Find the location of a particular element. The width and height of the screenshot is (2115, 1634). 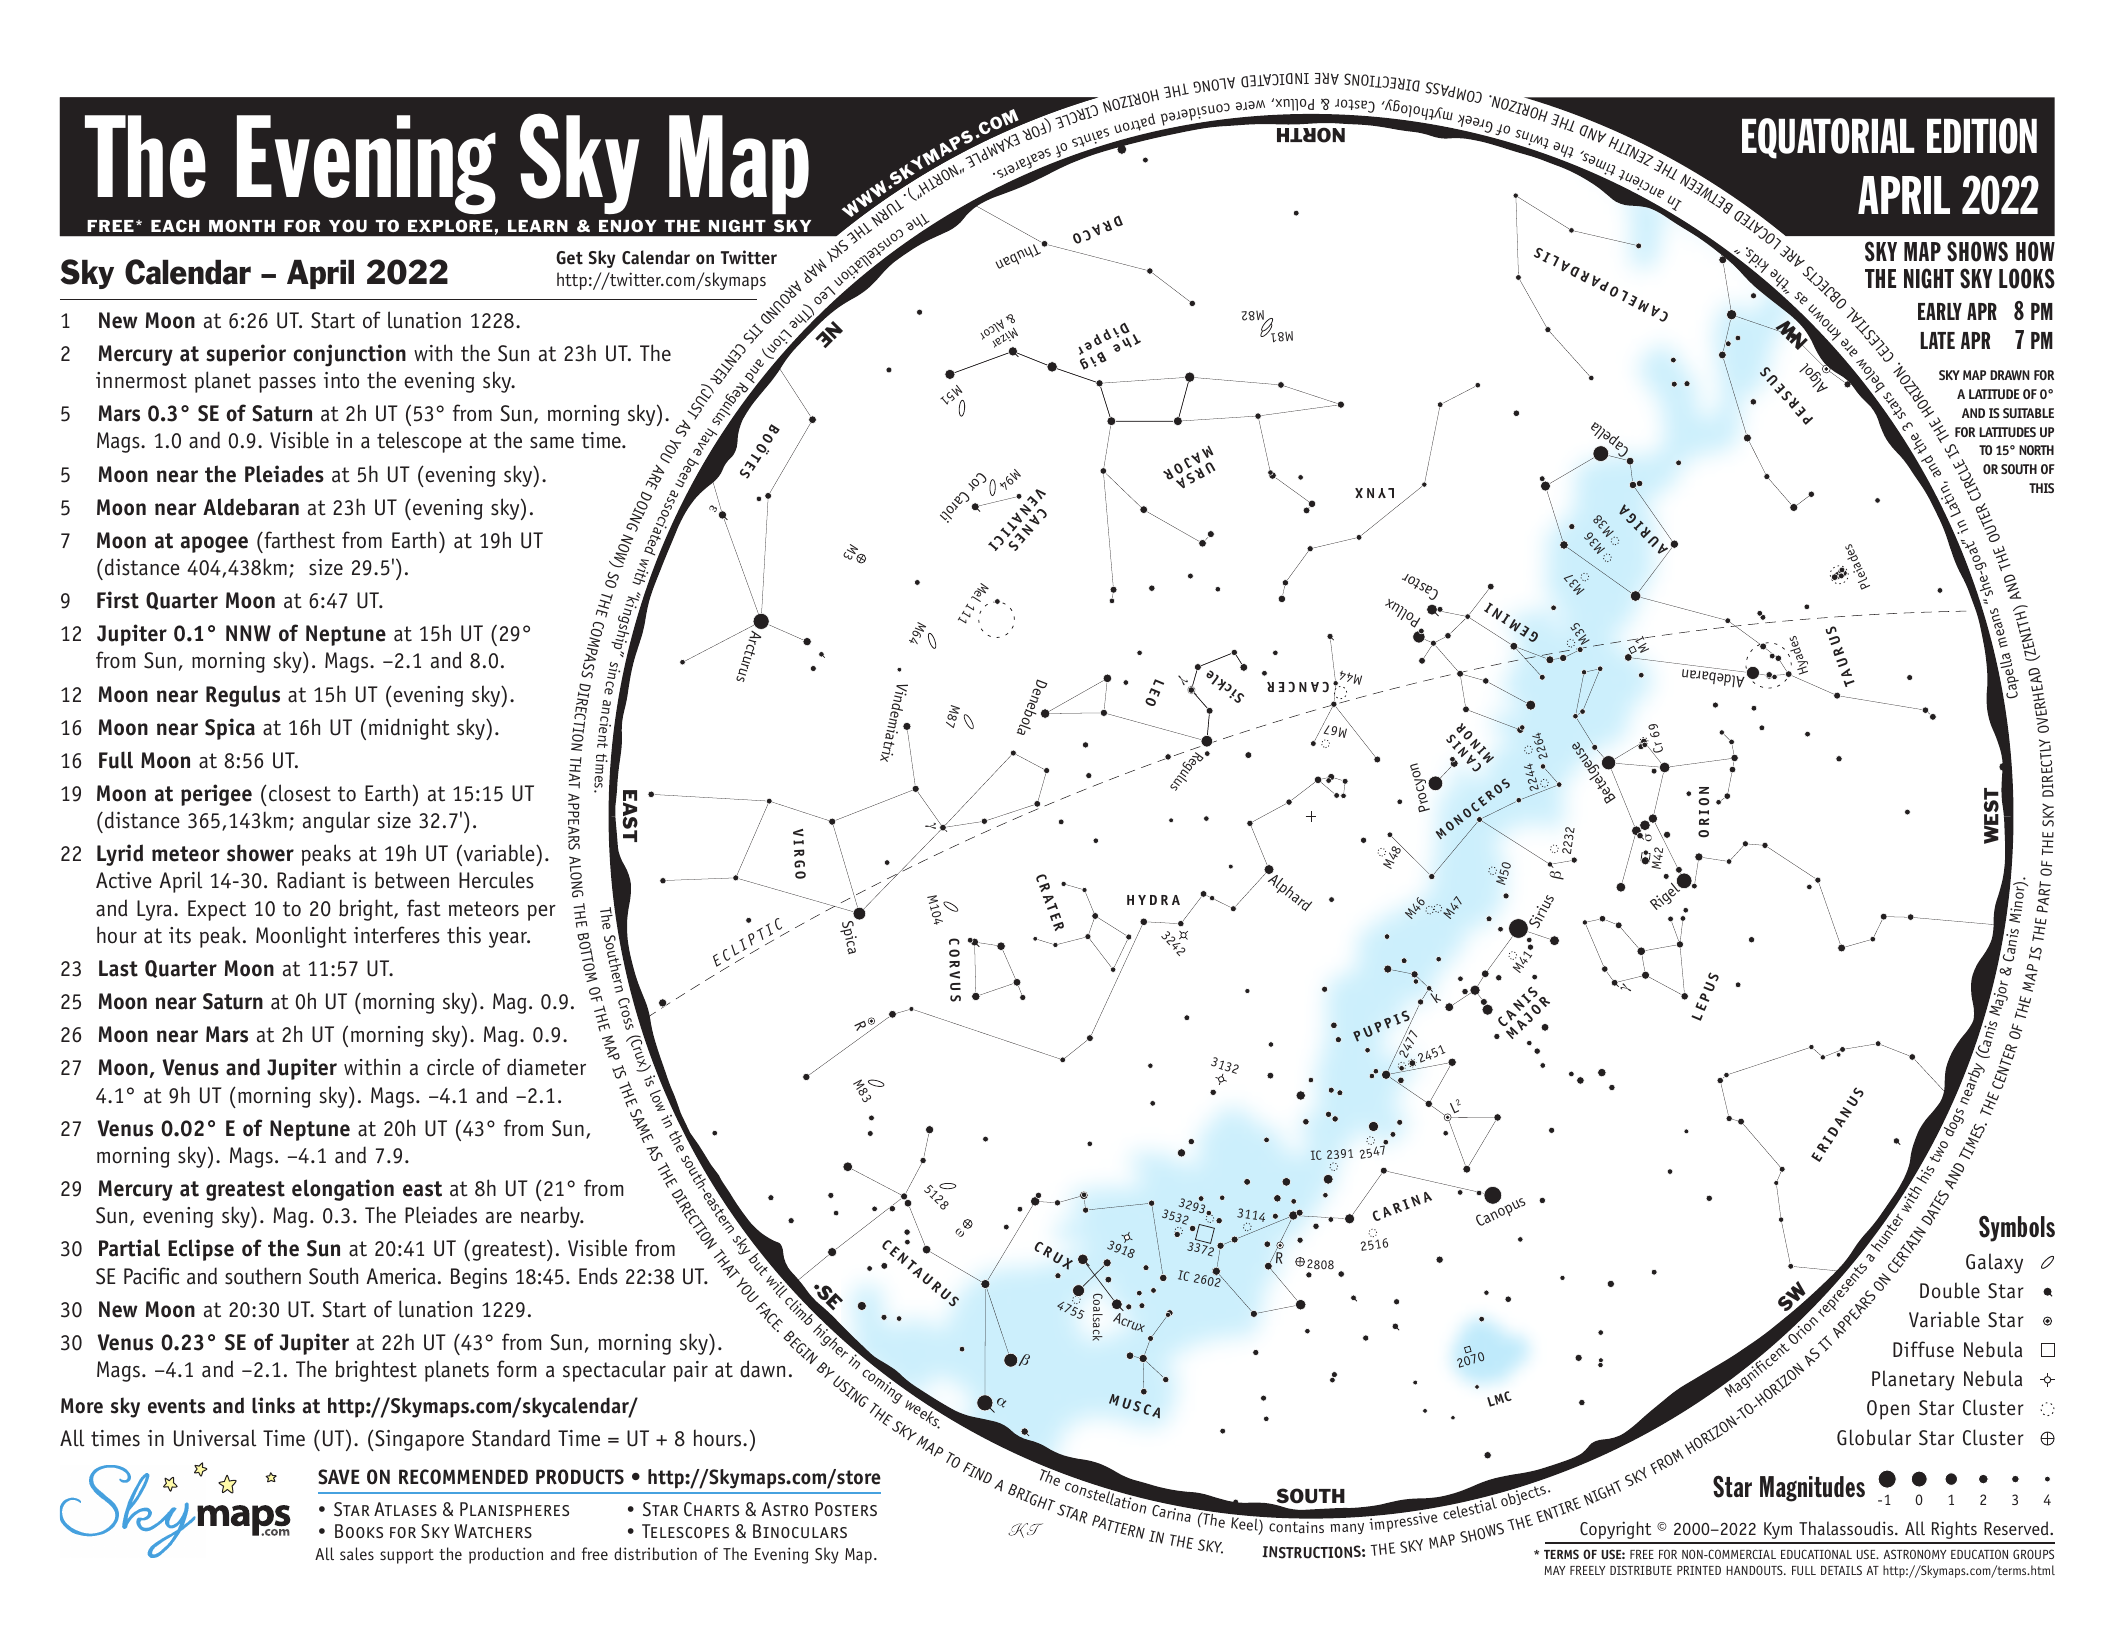

EQUATORIAL is located at coordinates (1828, 138).
